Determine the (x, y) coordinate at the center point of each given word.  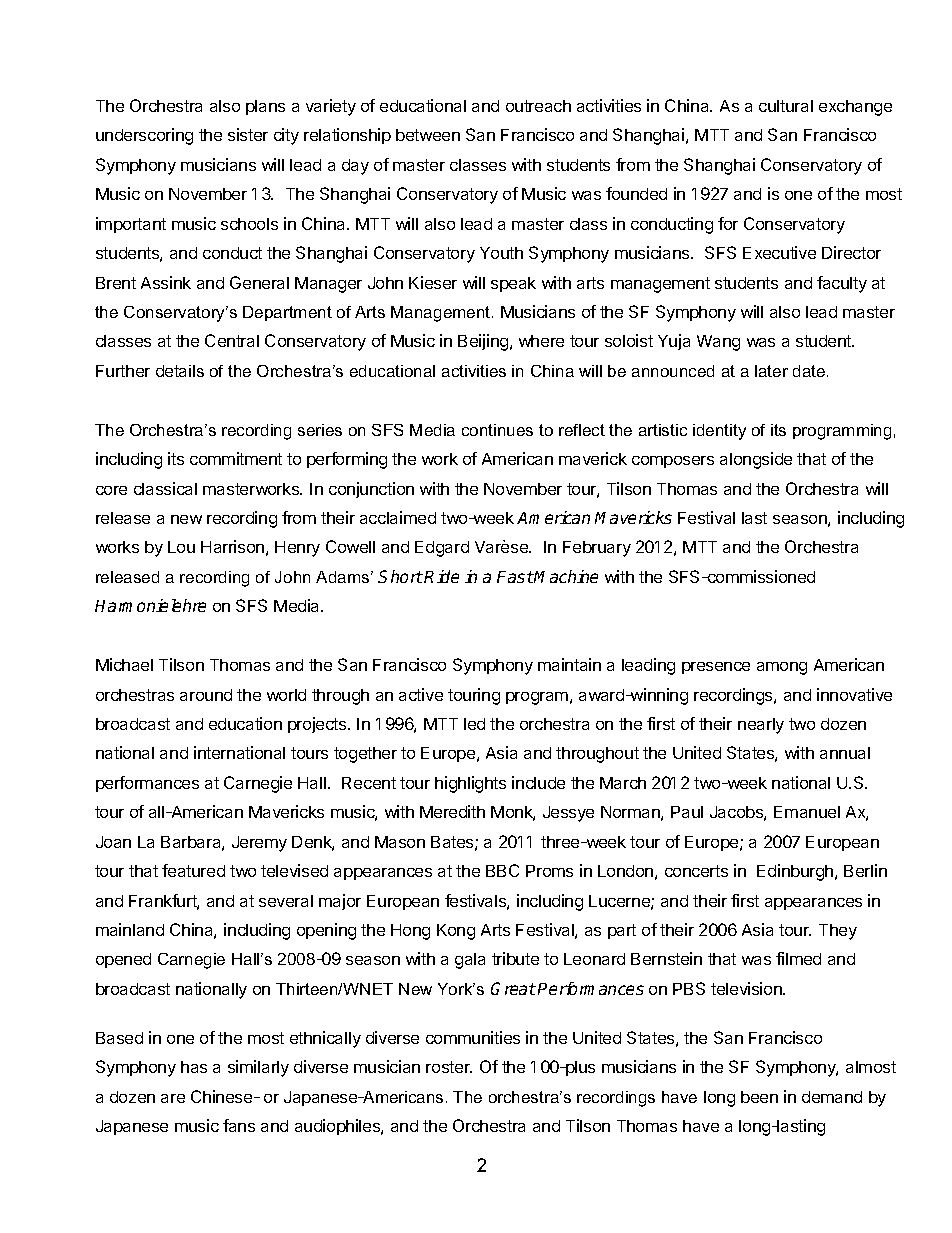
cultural (786, 106)
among (782, 668)
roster (449, 1067)
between (428, 135)
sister (248, 134)
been (759, 1097)
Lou (181, 547)
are (173, 1098)
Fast (515, 577)
